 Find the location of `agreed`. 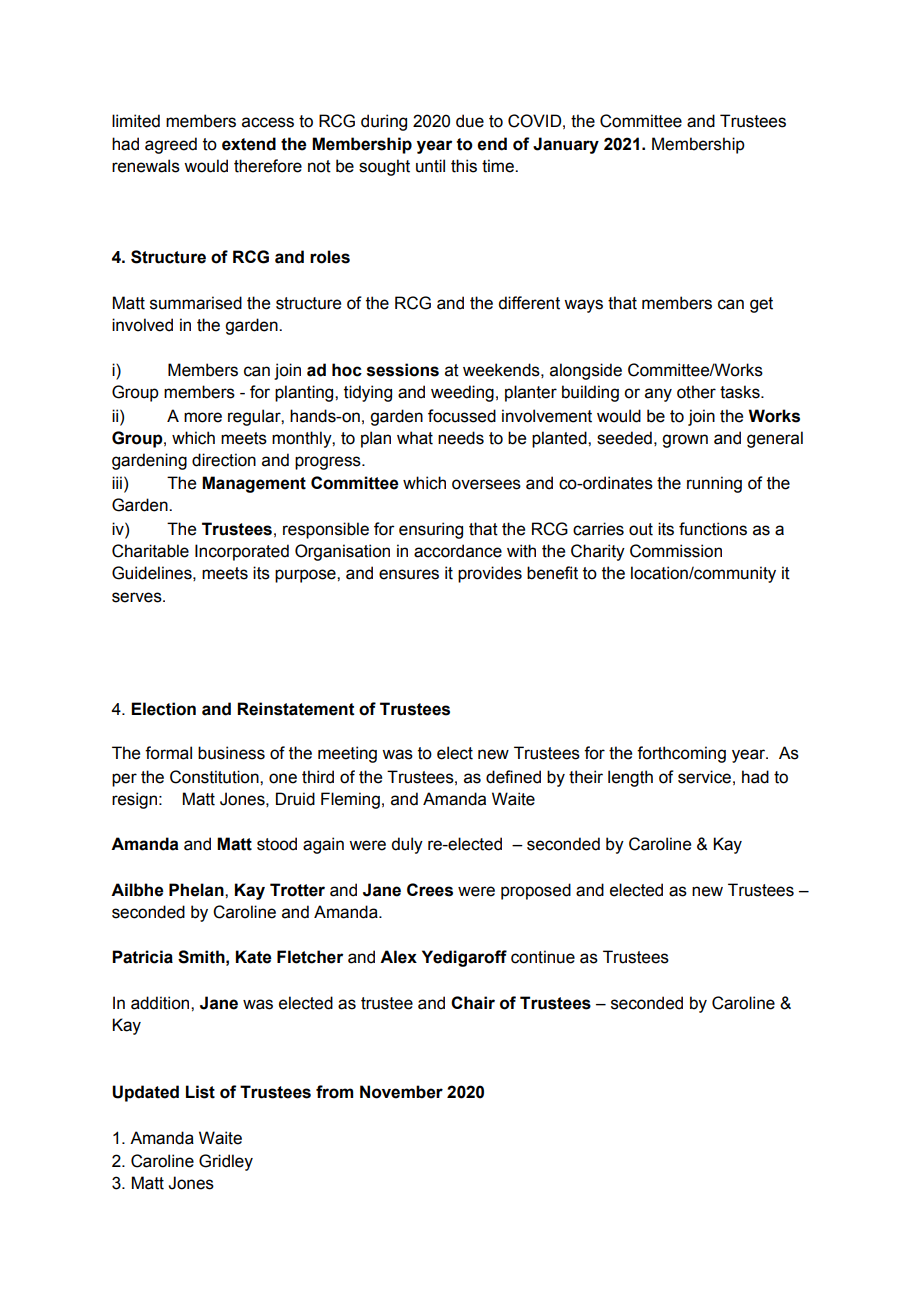

agreed is located at coordinates (171, 145).
